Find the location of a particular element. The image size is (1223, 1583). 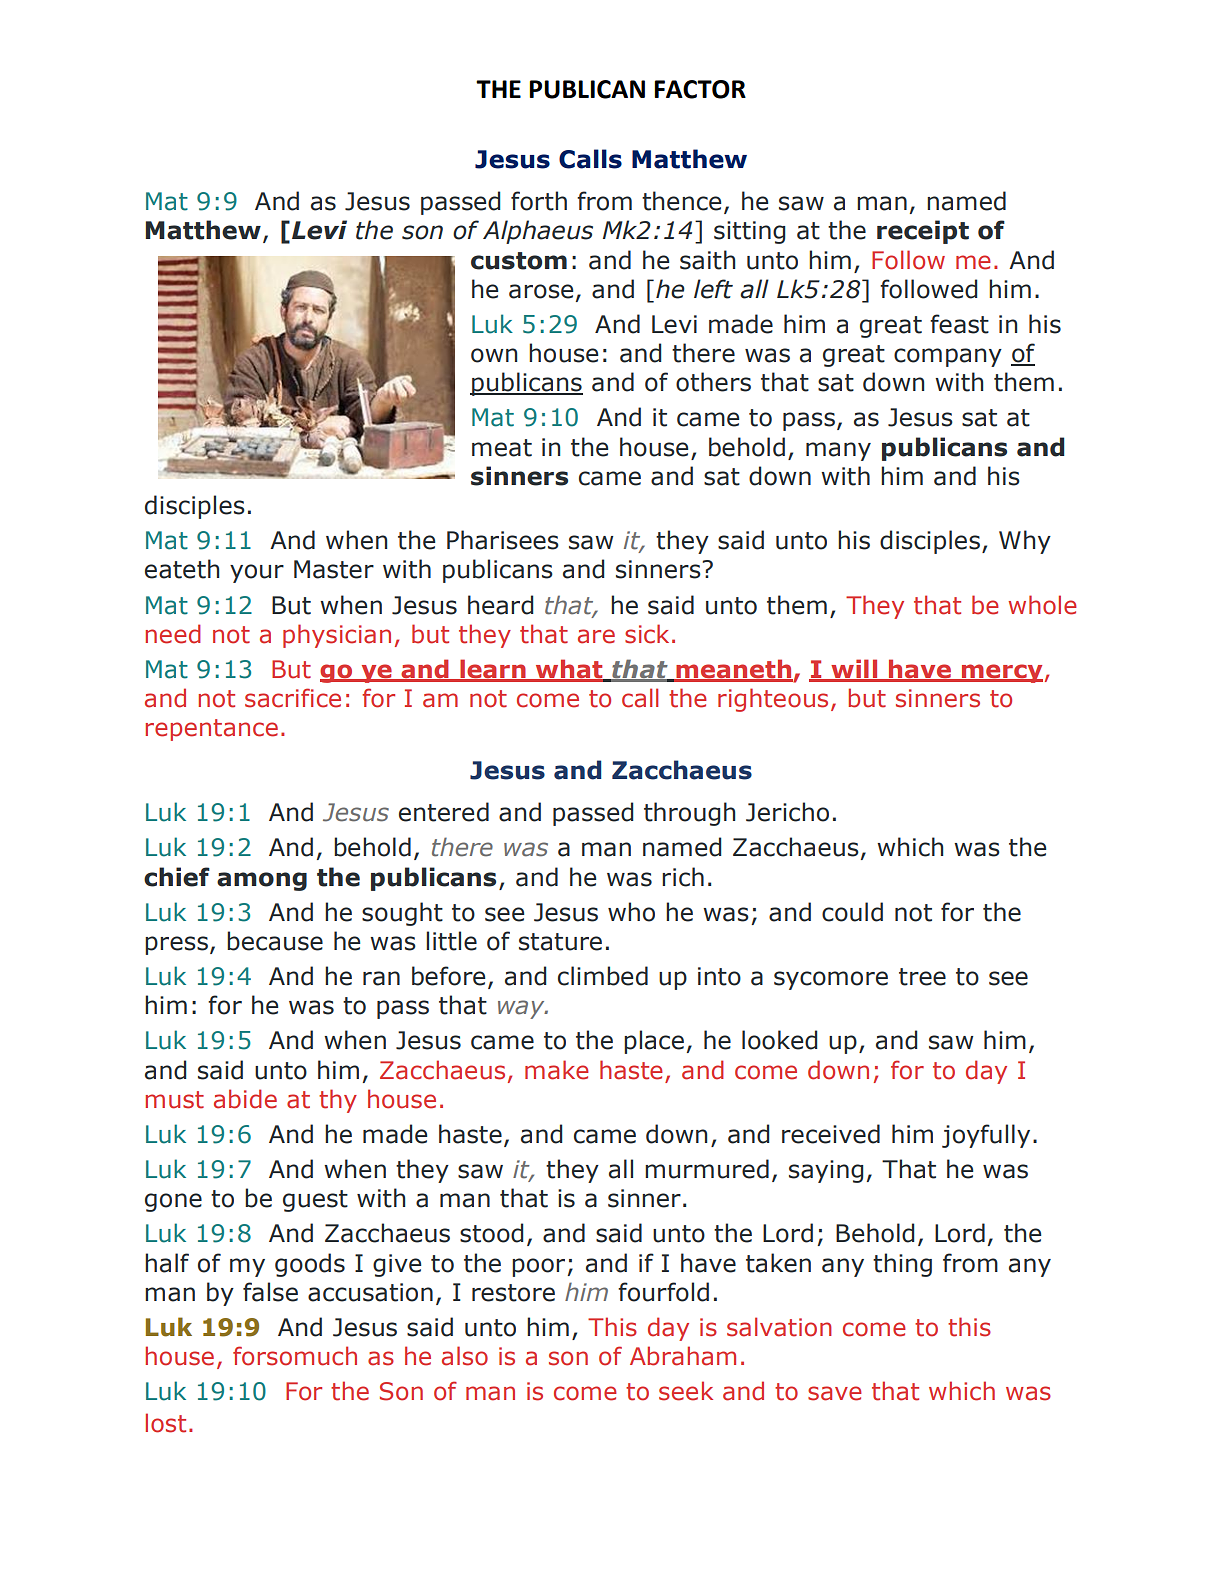

lost is located at coordinates (166, 1423).
